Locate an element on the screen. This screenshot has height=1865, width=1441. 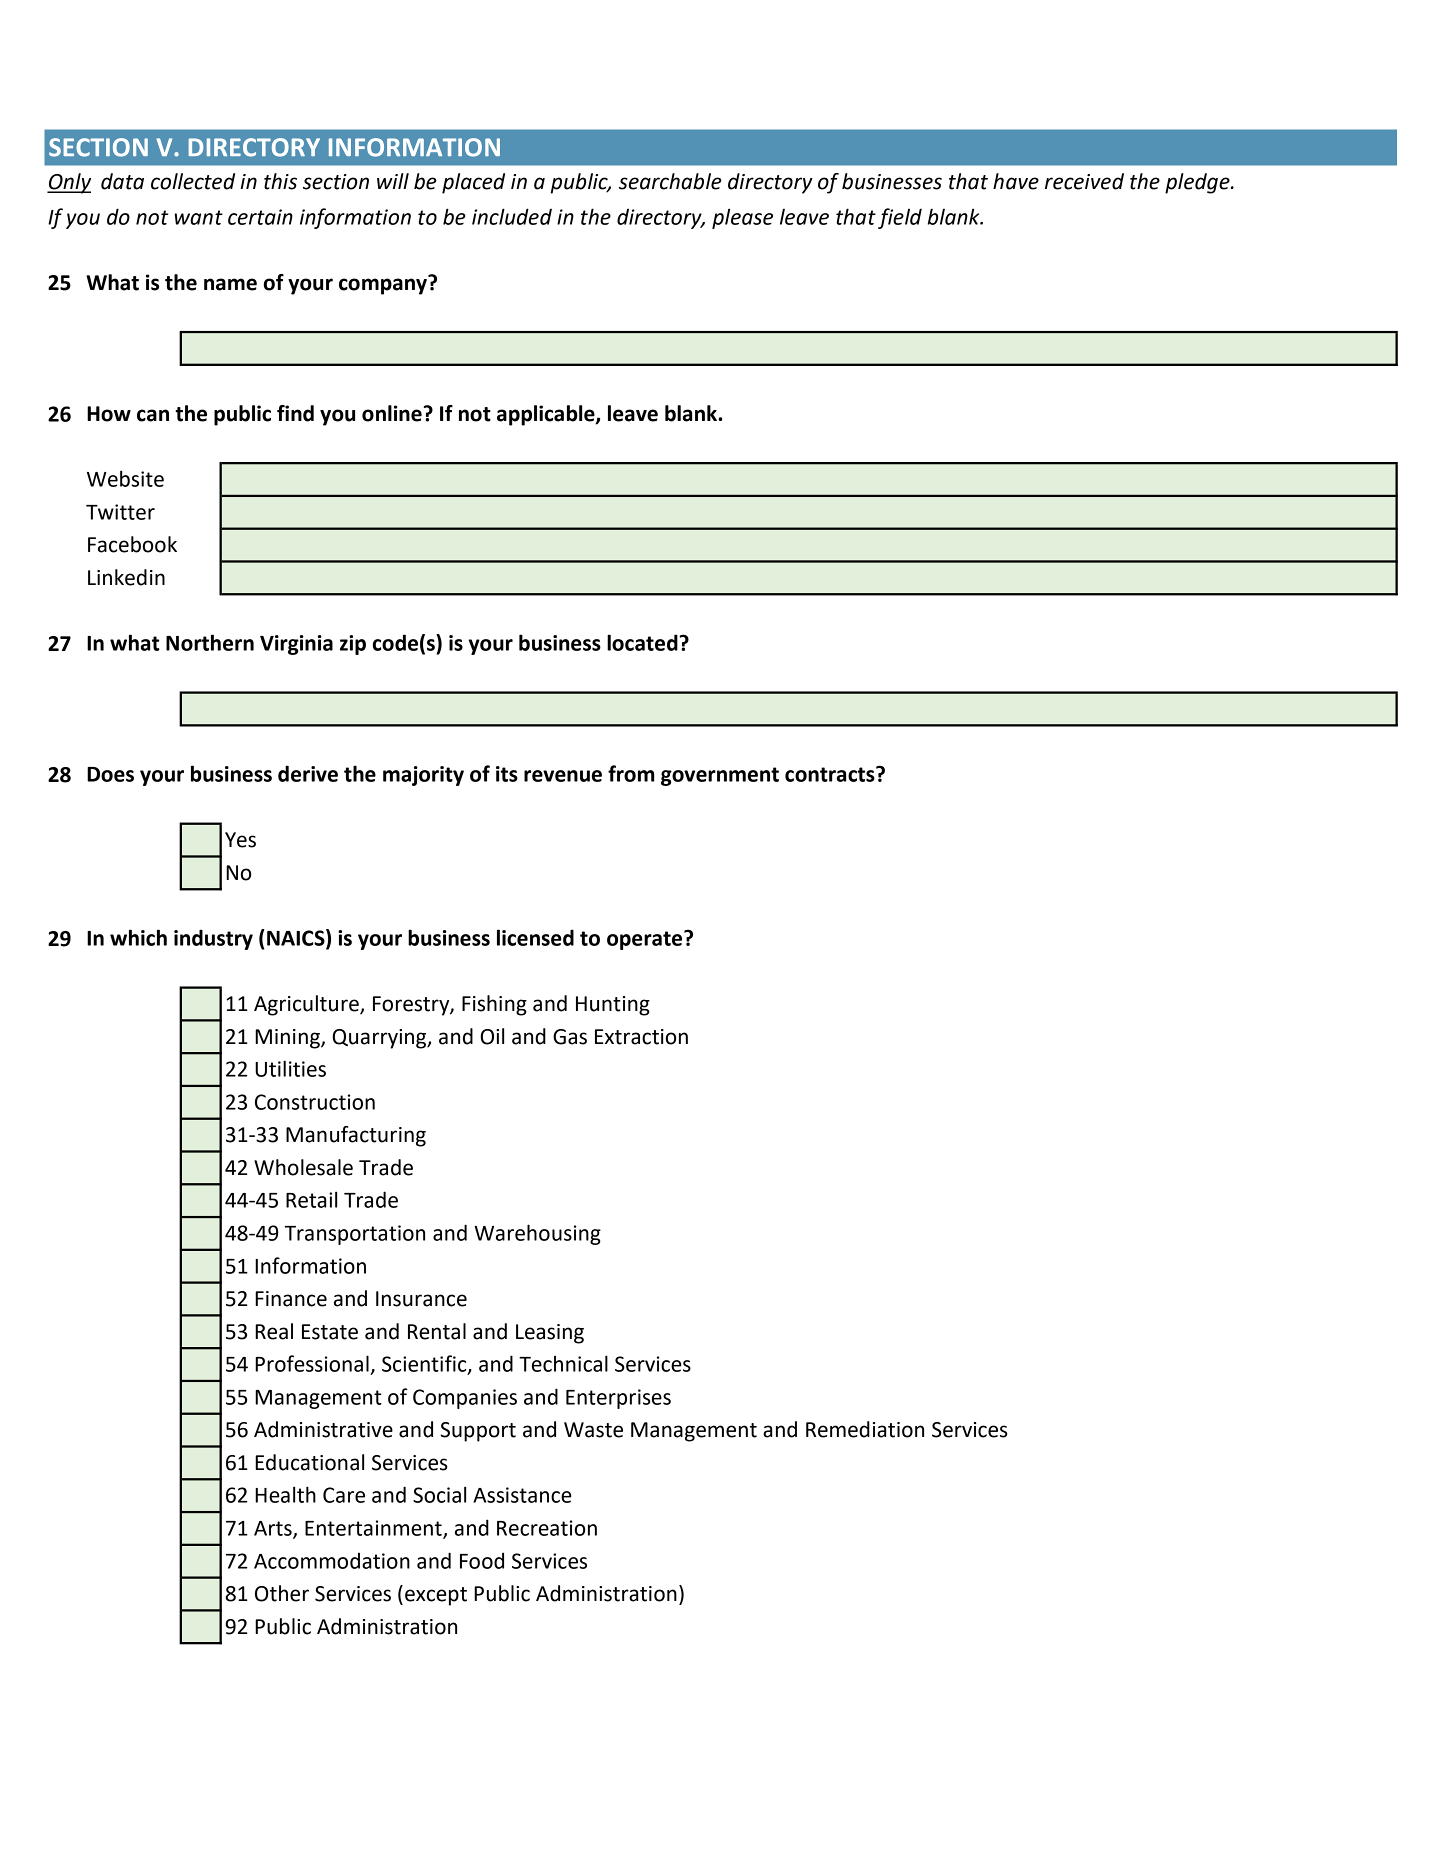
Remediation is located at coordinates (865, 1429).
